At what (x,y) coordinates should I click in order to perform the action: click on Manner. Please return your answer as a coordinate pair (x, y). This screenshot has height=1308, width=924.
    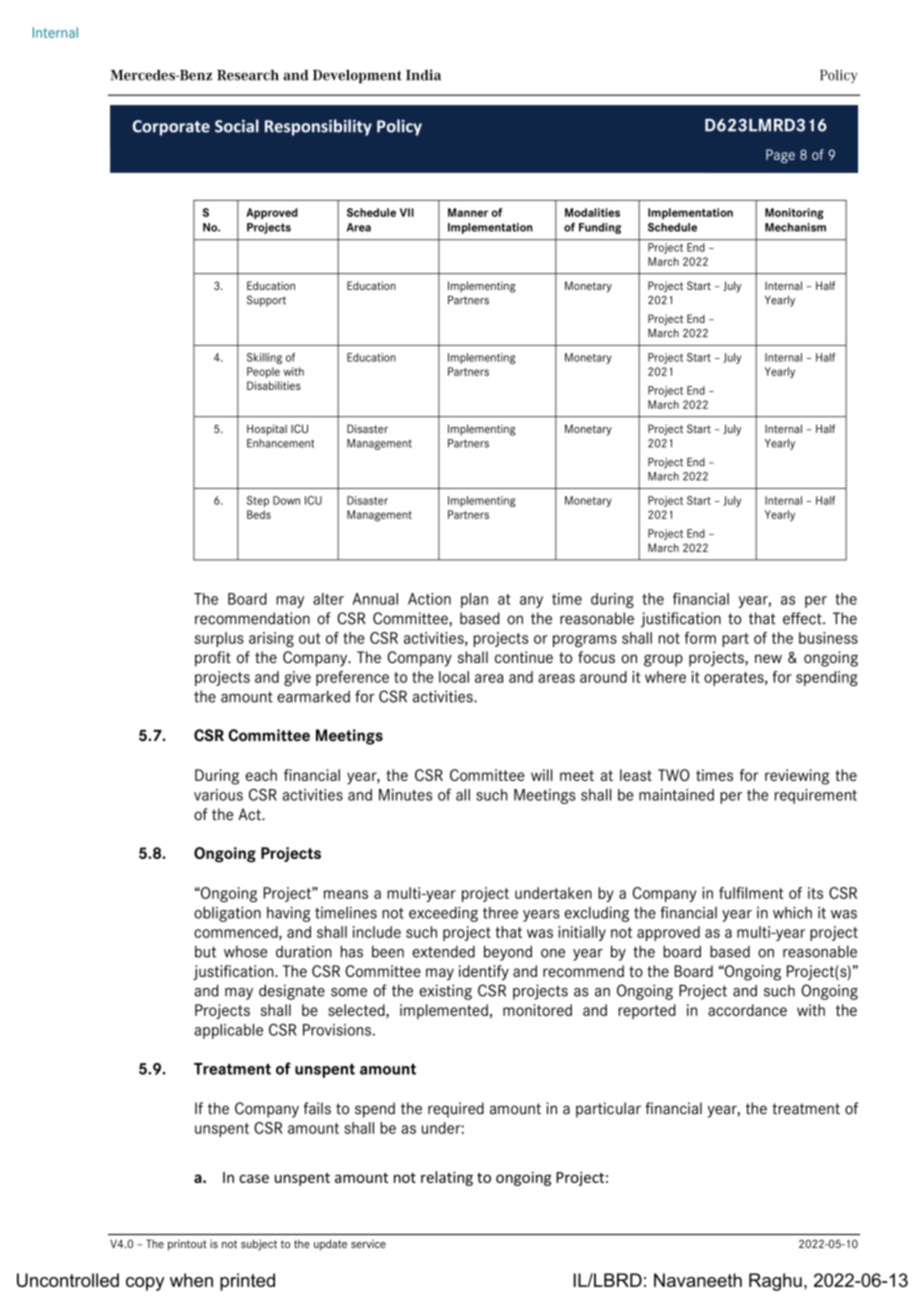
    Looking at the image, I should click on (468, 212).
